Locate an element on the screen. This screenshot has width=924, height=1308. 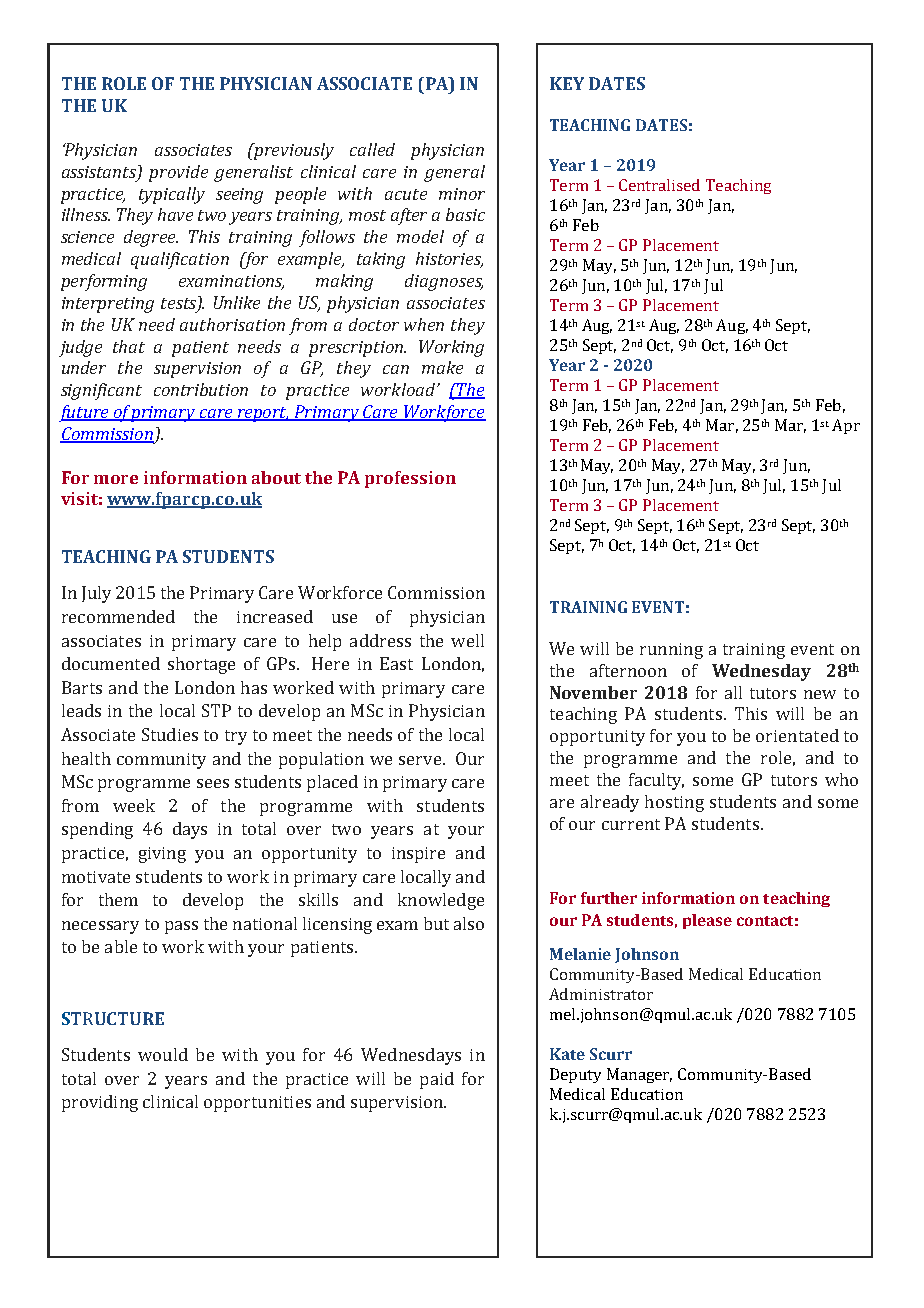
serve is located at coordinates (420, 760).
